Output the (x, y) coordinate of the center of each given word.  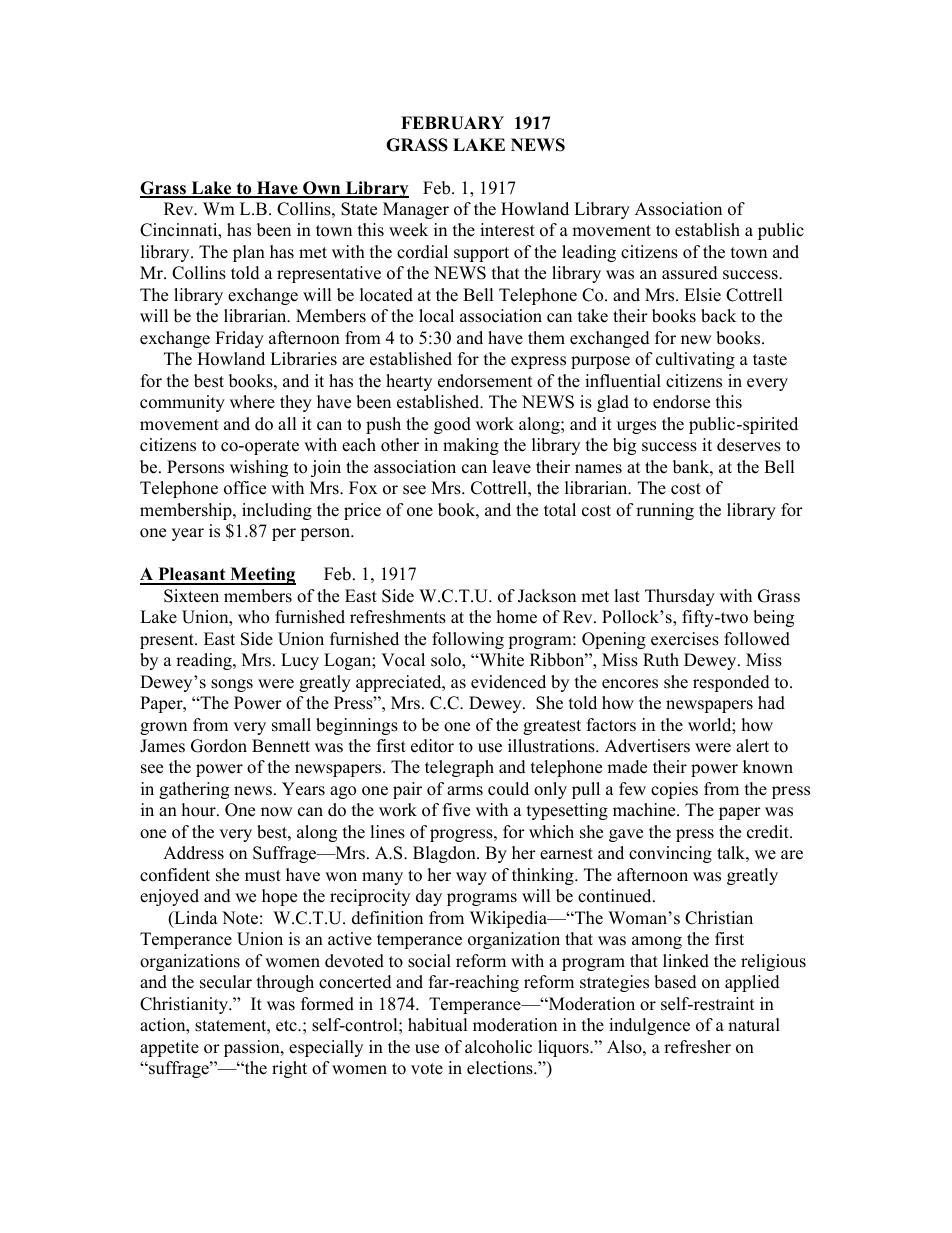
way (471, 878)
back (718, 316)
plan (249, 253)
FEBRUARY (452, 123)
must (263, 876)
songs (232, 685)
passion (253, 1048)
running (665, 511)
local (436, 316)
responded (731, 683)
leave (511, 467)
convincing (670, 854)
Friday (239, 339)
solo (447, 661)
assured (690, 273)
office (245, 488)
